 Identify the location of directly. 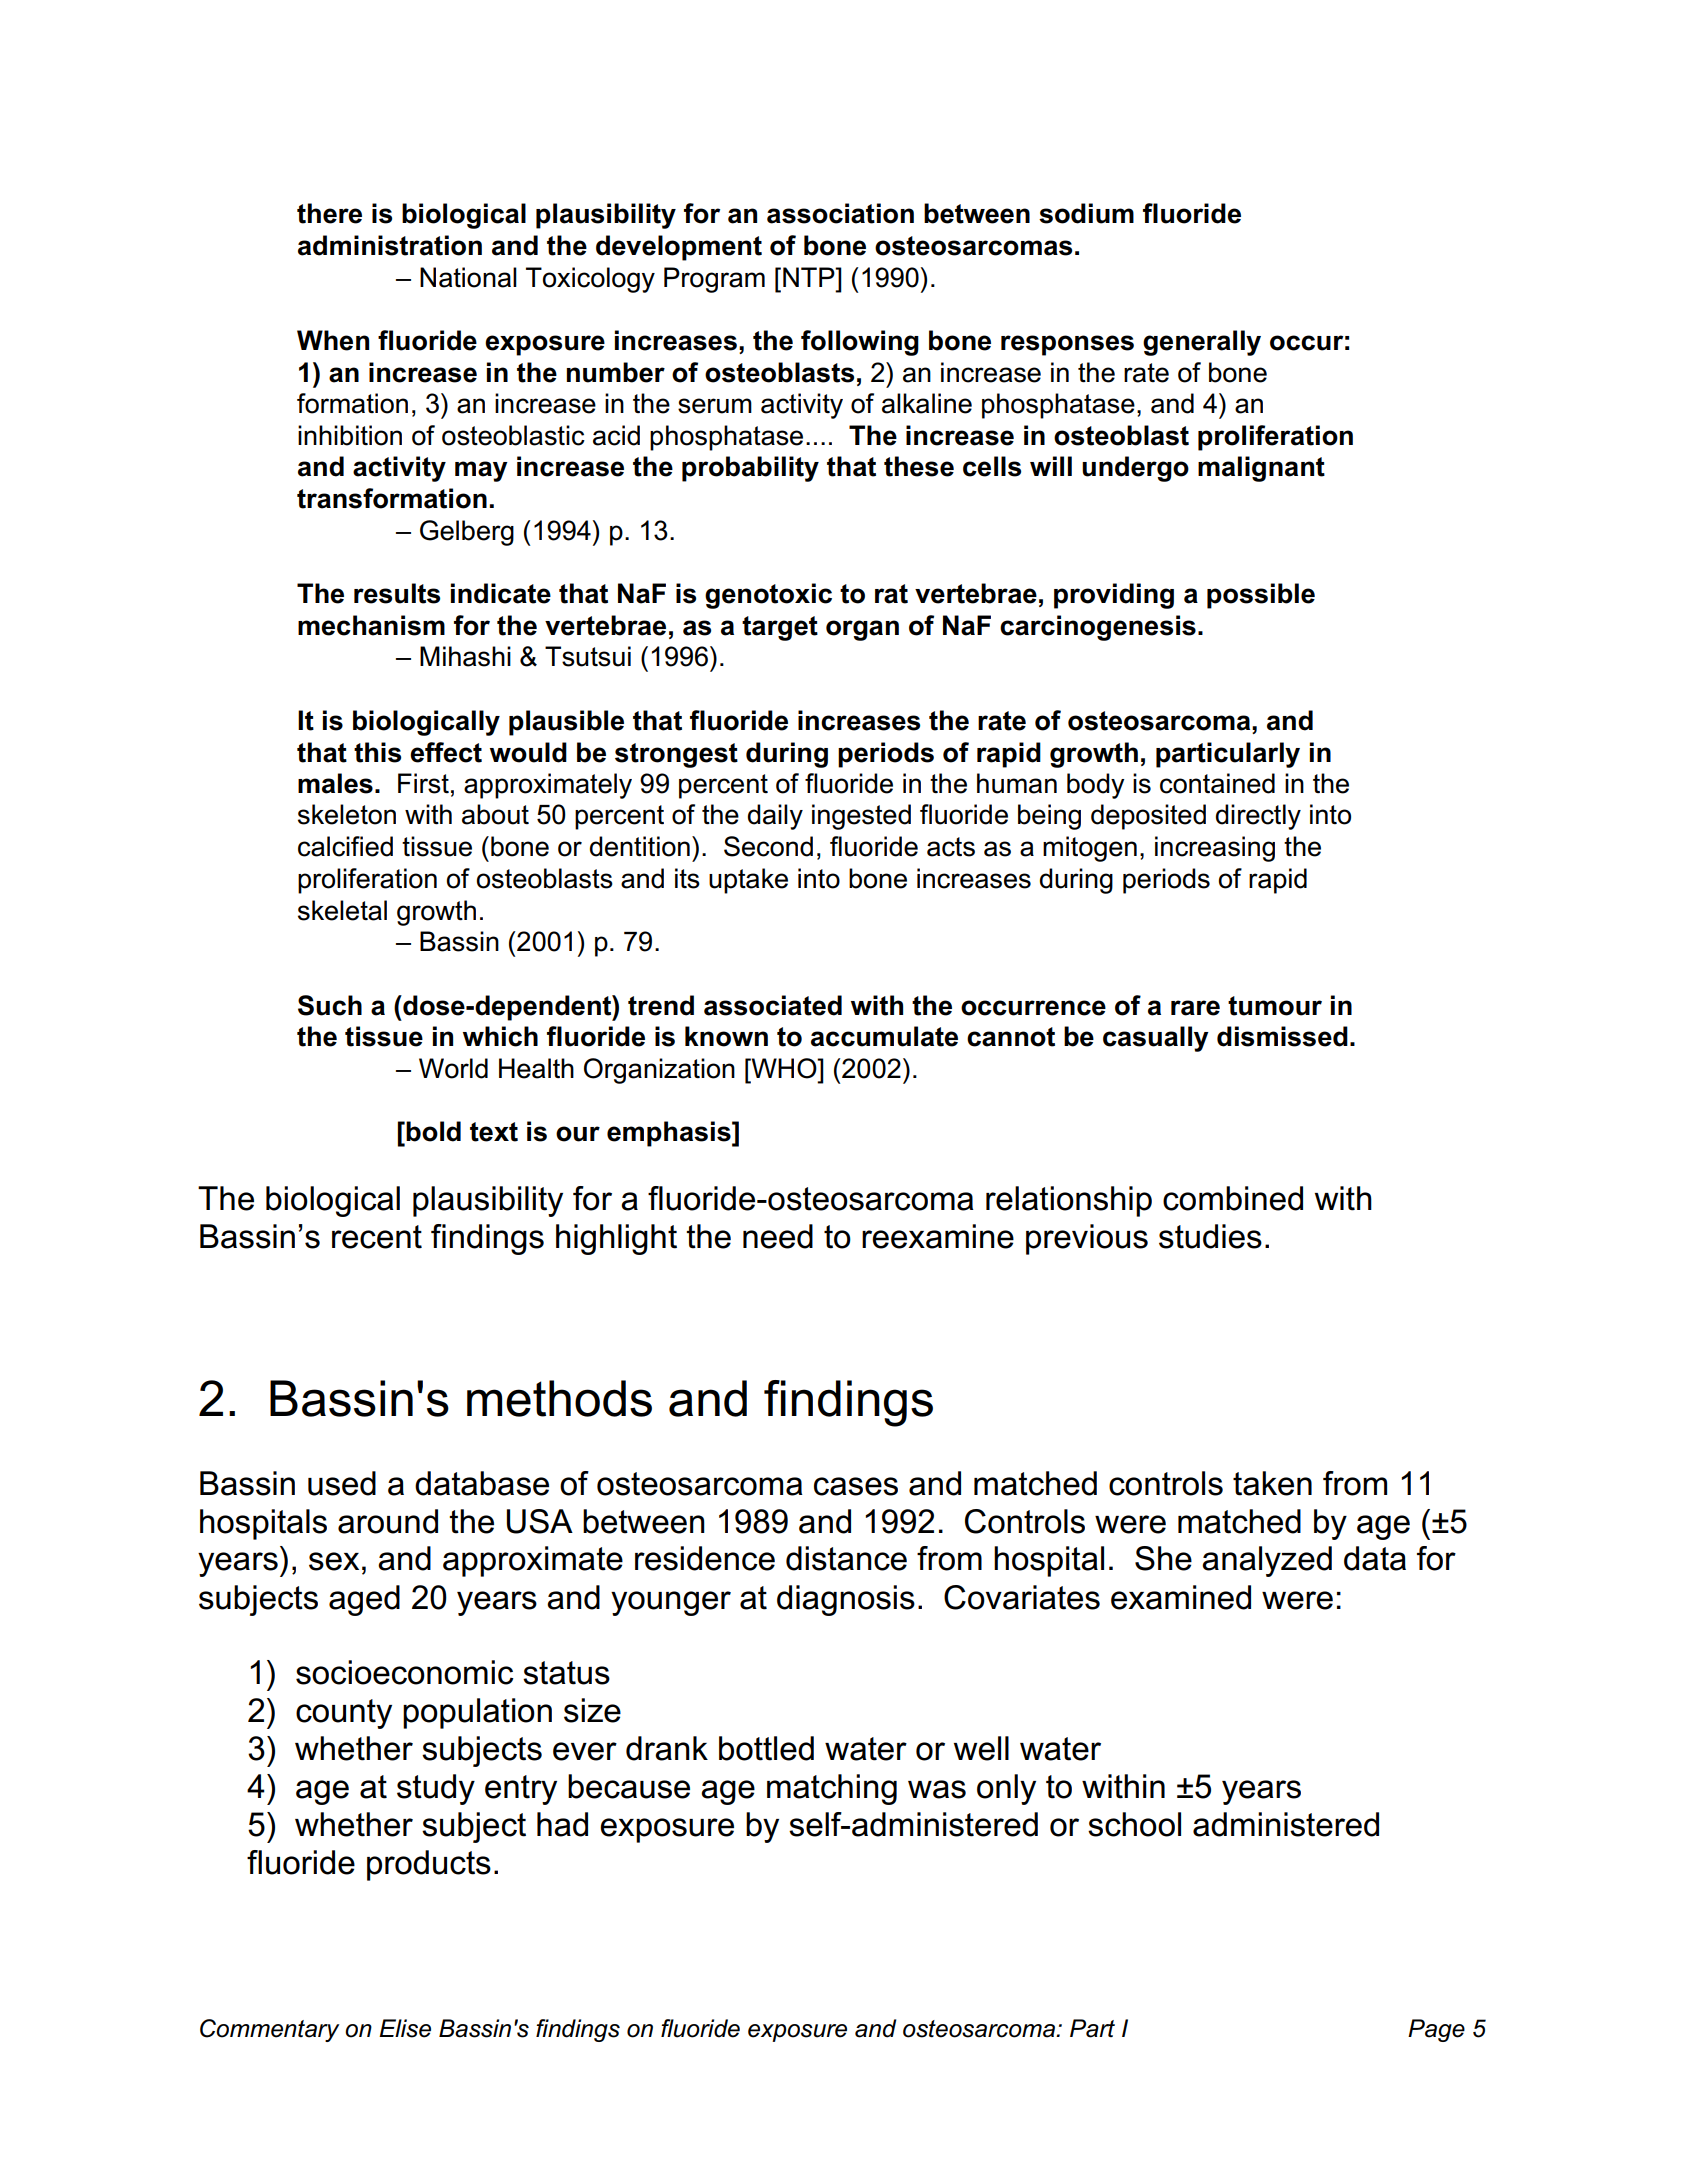
(1258, 817).
